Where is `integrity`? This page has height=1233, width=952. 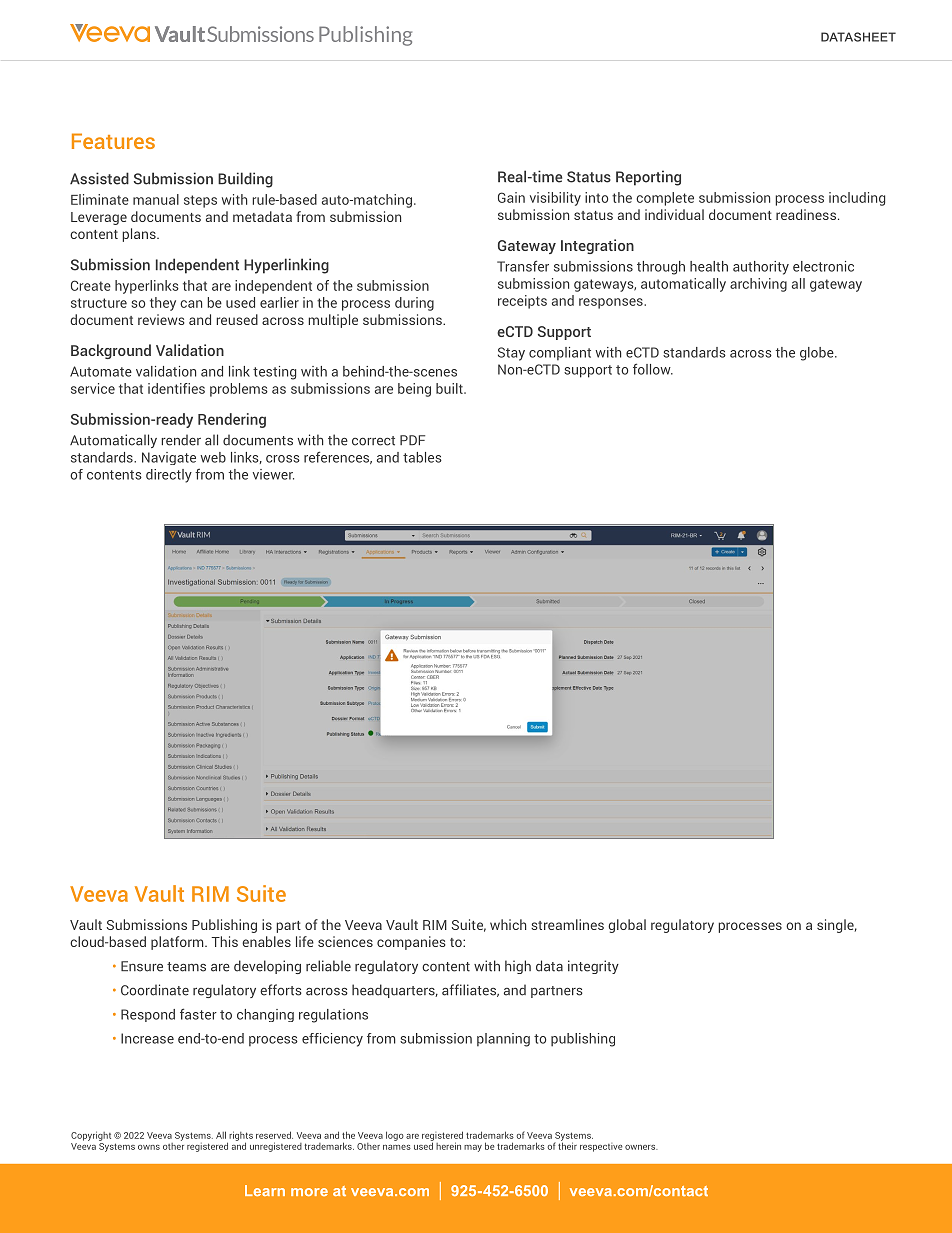
integrity is located at coordinates (593, 967).
